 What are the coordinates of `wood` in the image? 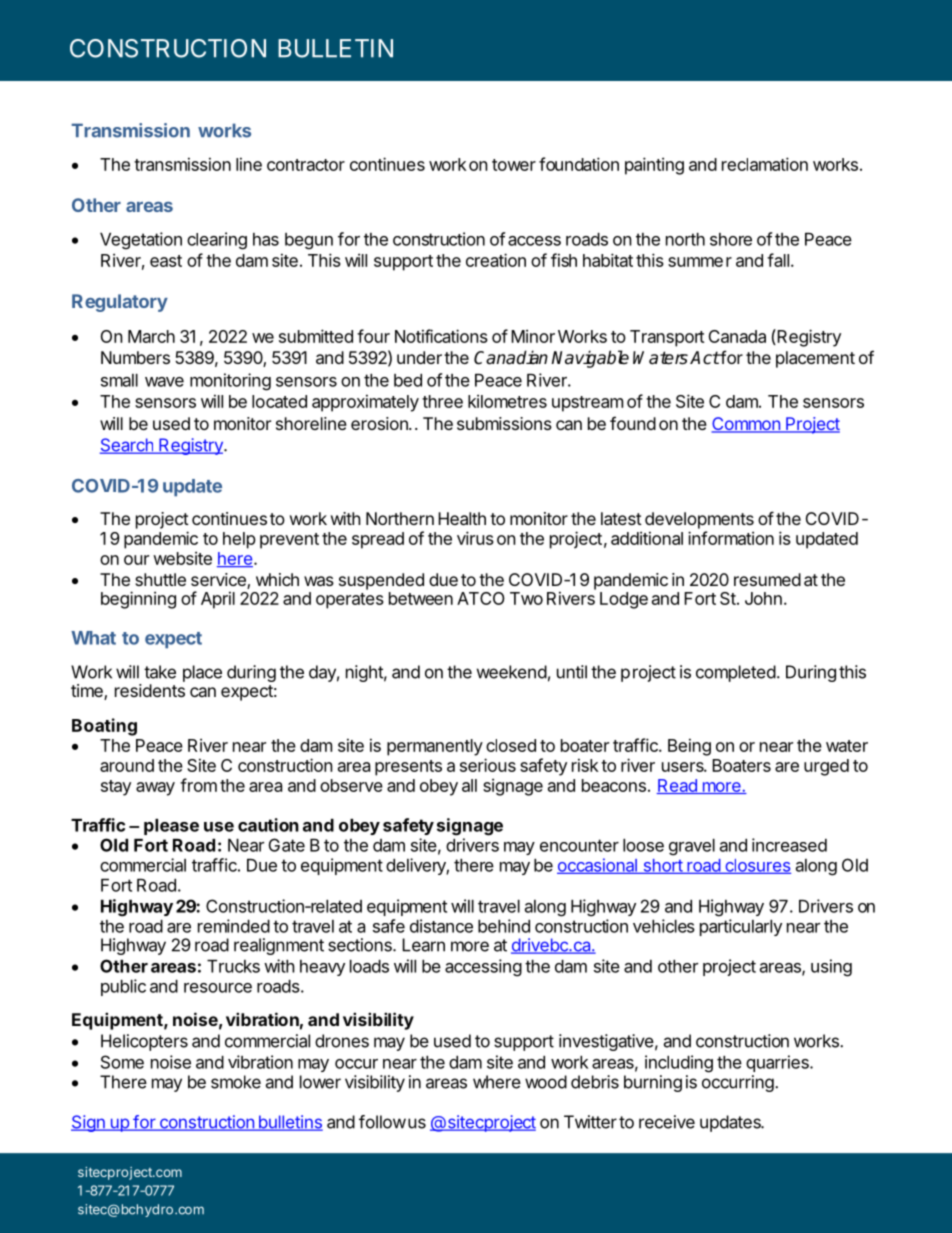 It's located at (546, 1082).
